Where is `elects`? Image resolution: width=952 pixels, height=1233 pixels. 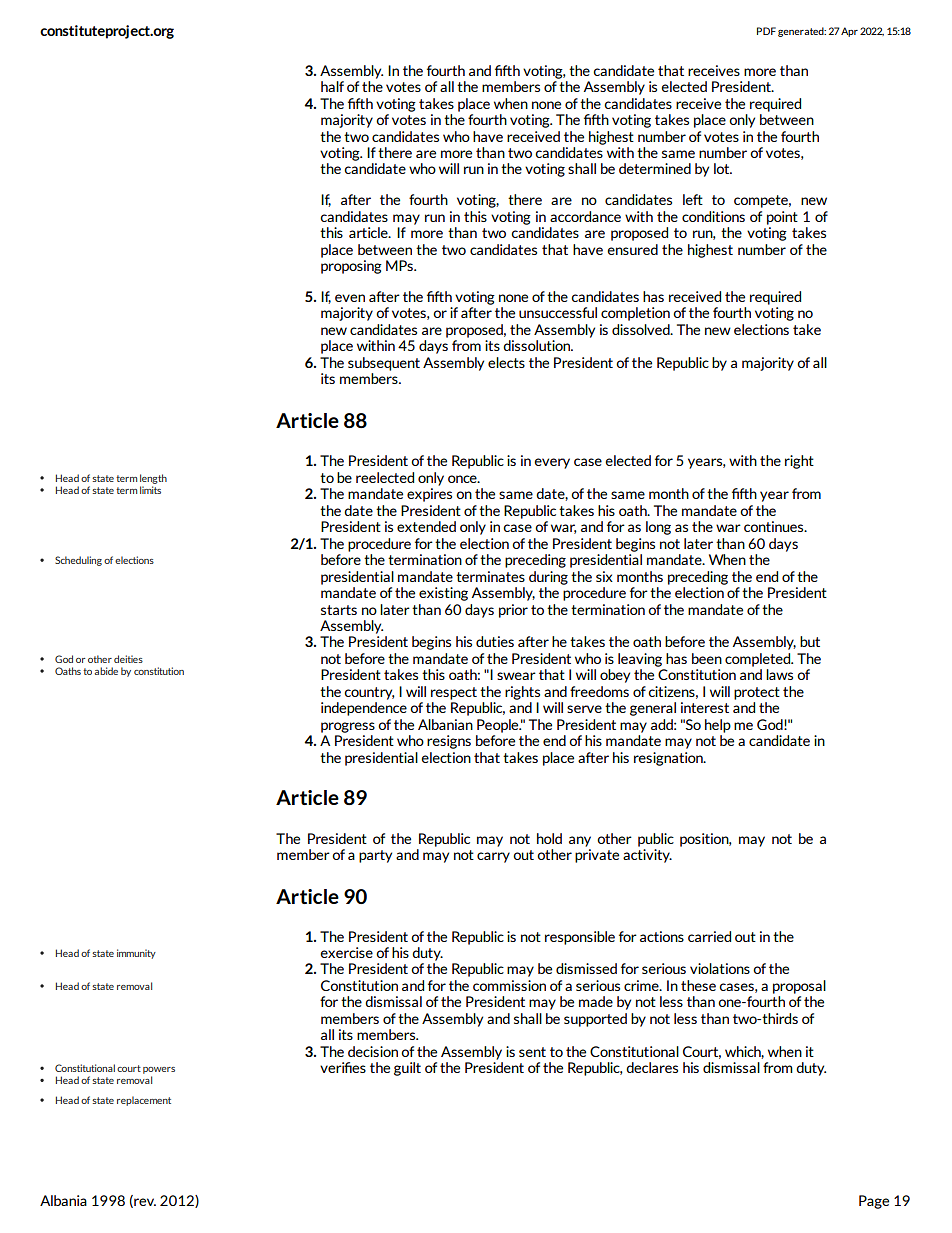
elects is located at coordinates (506, 362).
